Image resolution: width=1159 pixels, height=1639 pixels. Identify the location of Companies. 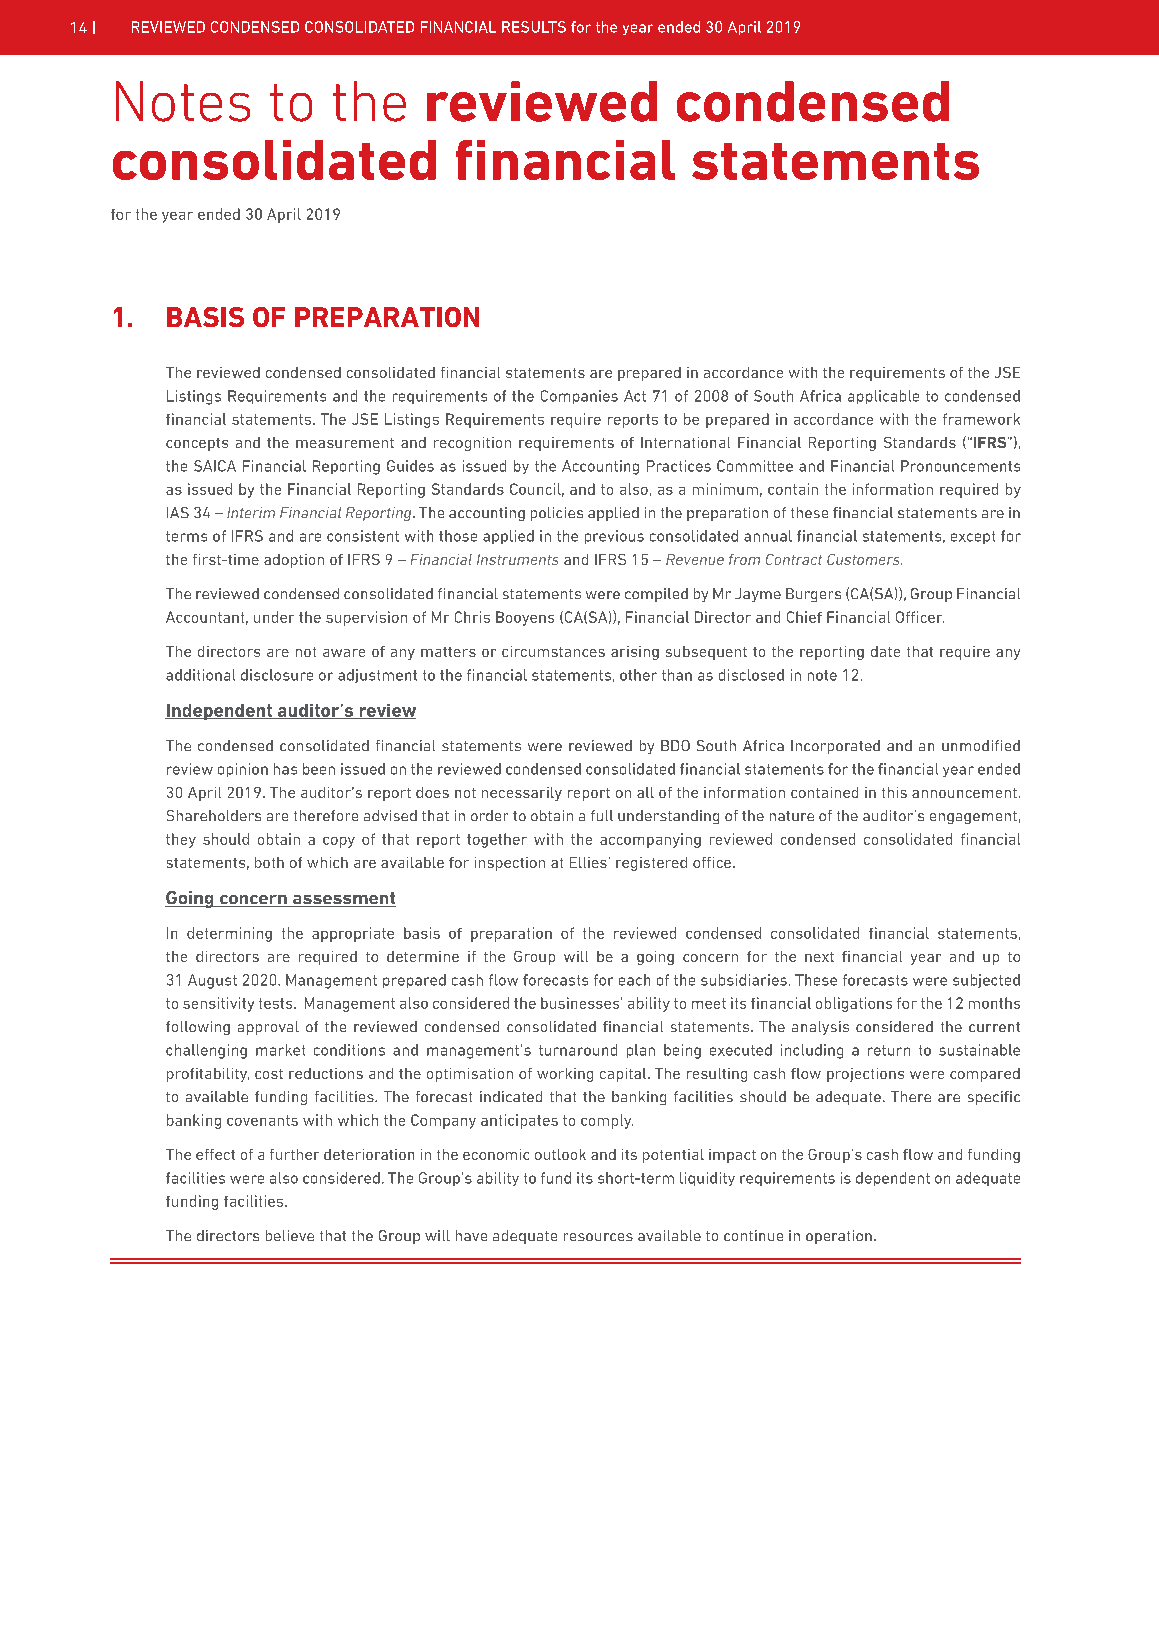
(579, 397).
